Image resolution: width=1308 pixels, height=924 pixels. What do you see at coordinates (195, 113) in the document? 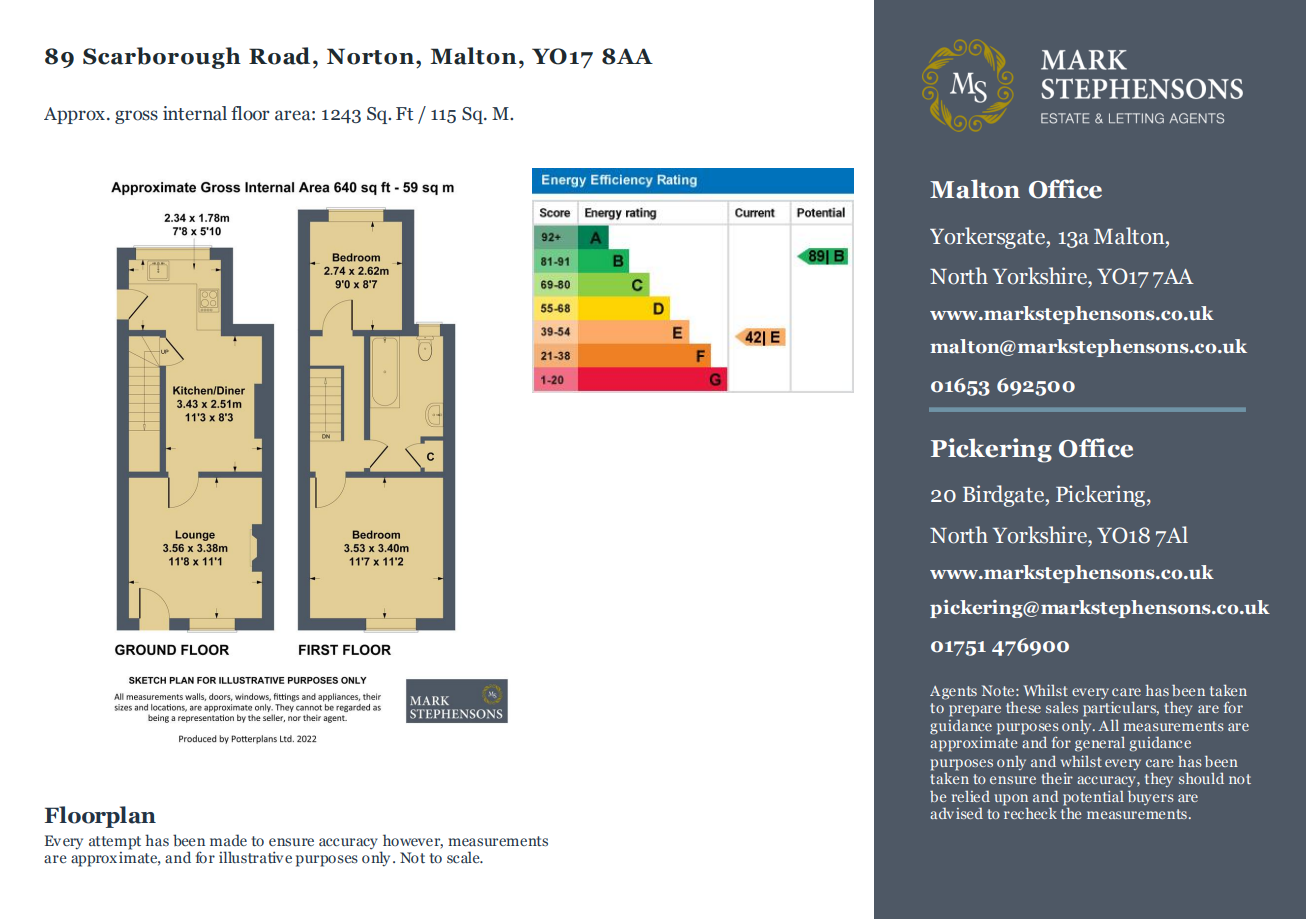
I see `internal` at bounding box center [195, 113].
